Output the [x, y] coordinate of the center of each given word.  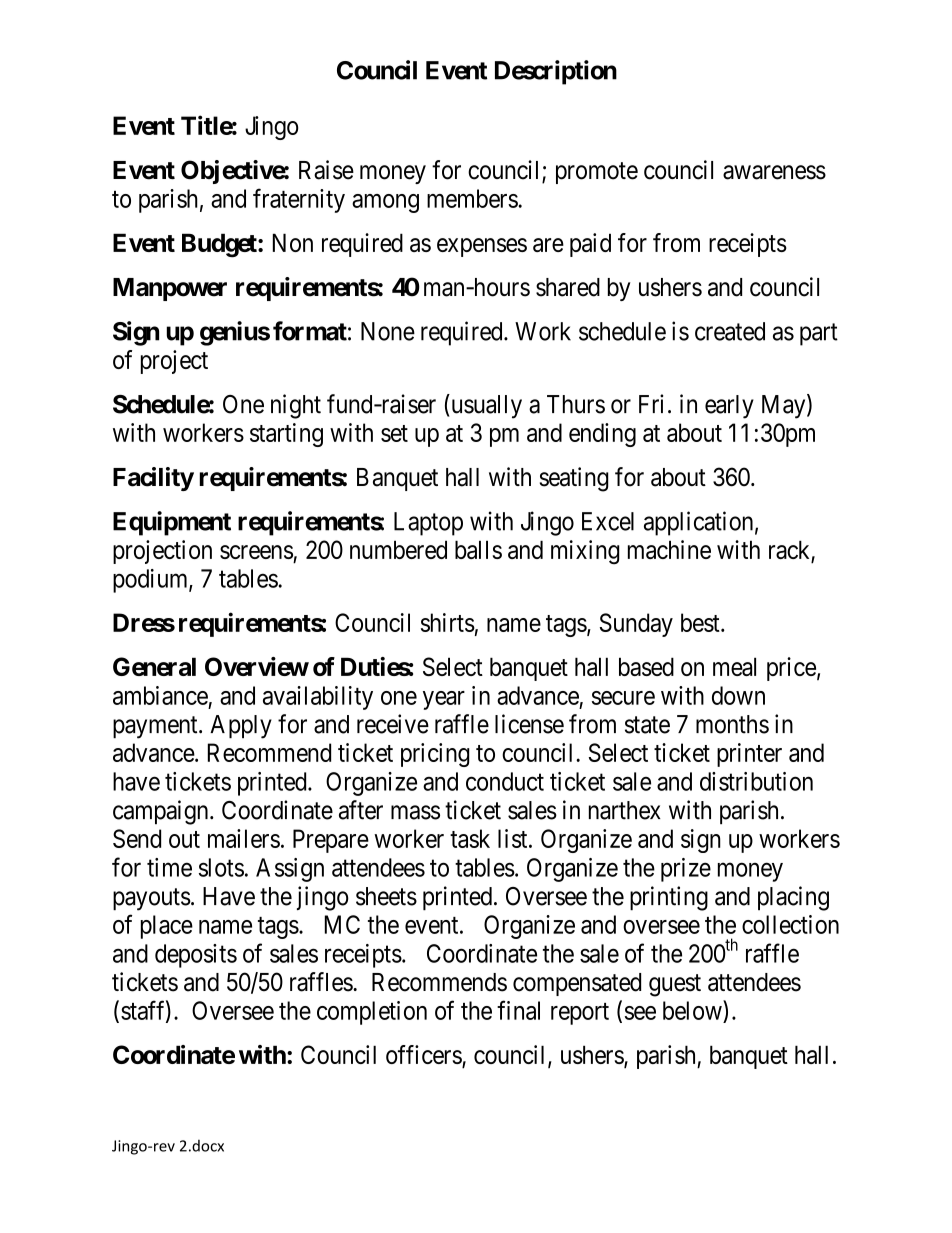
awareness [774, 172]
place [167, 927]
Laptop [428, 524]
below [693, 1010]
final [518, 1010]
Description [556, 72]
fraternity [299, 200]
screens [256, 552]
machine [669, 549]
